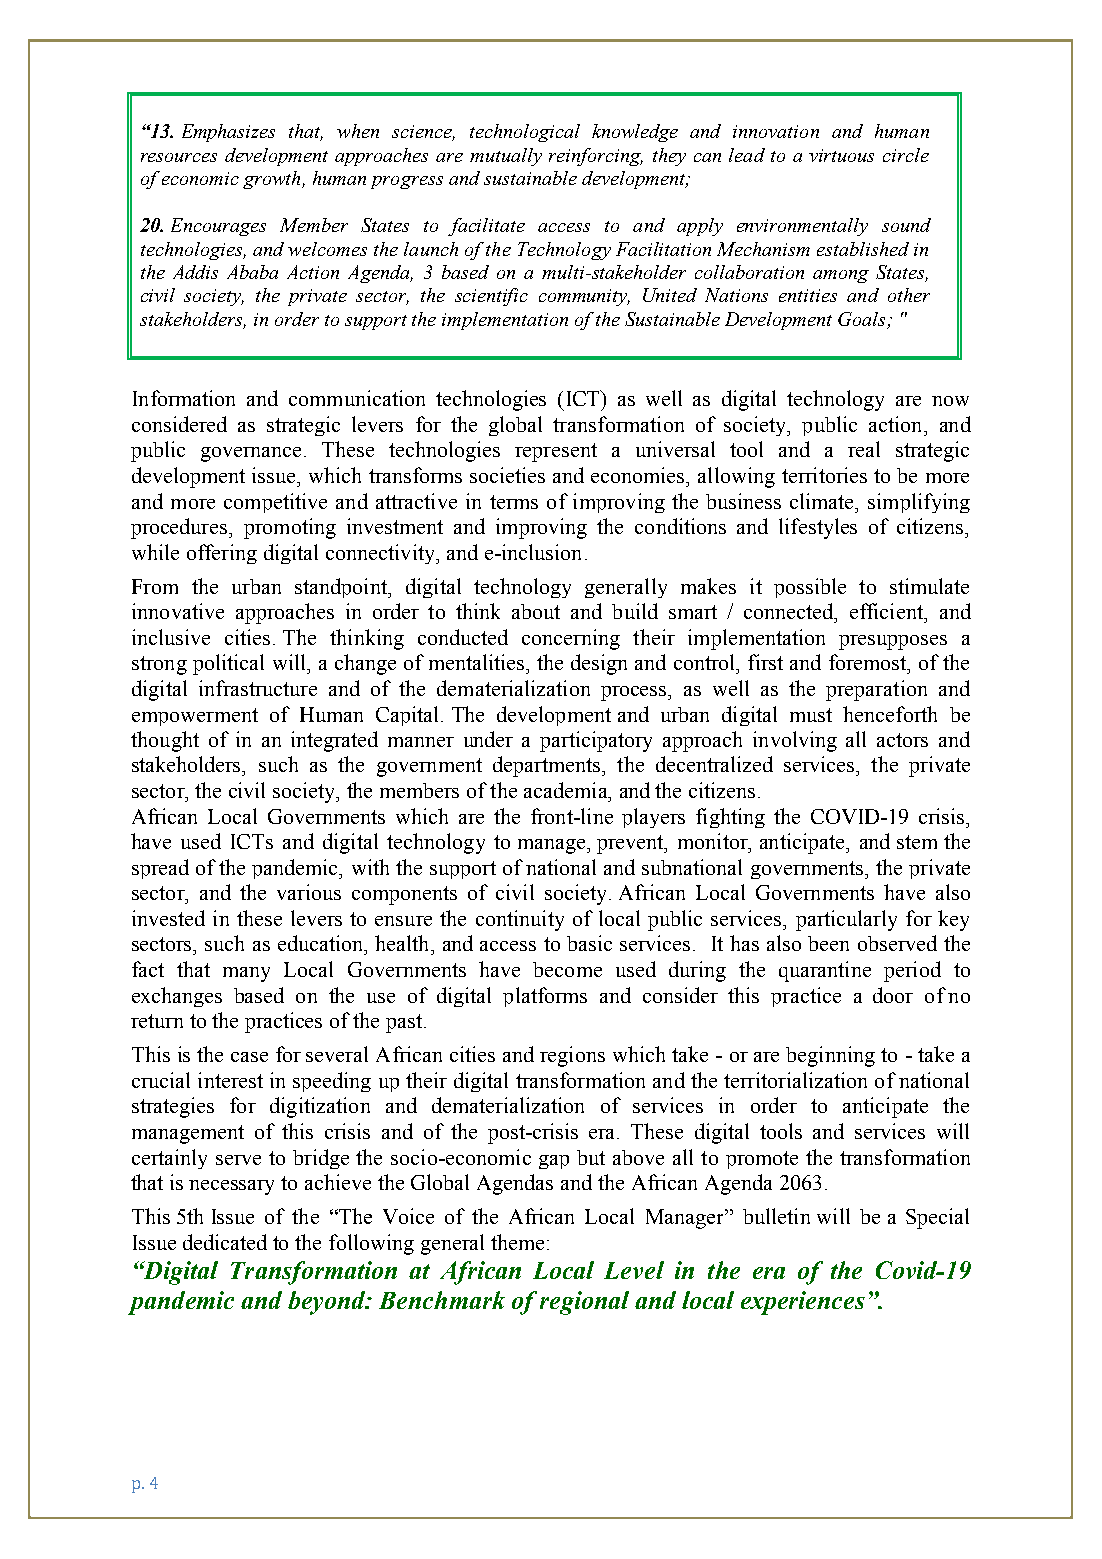 The image size is (1102, 1559). What do you see at coordinates (572, 1056) in the screenshot?
I see `regions` at bounding box center [572, 1056].
